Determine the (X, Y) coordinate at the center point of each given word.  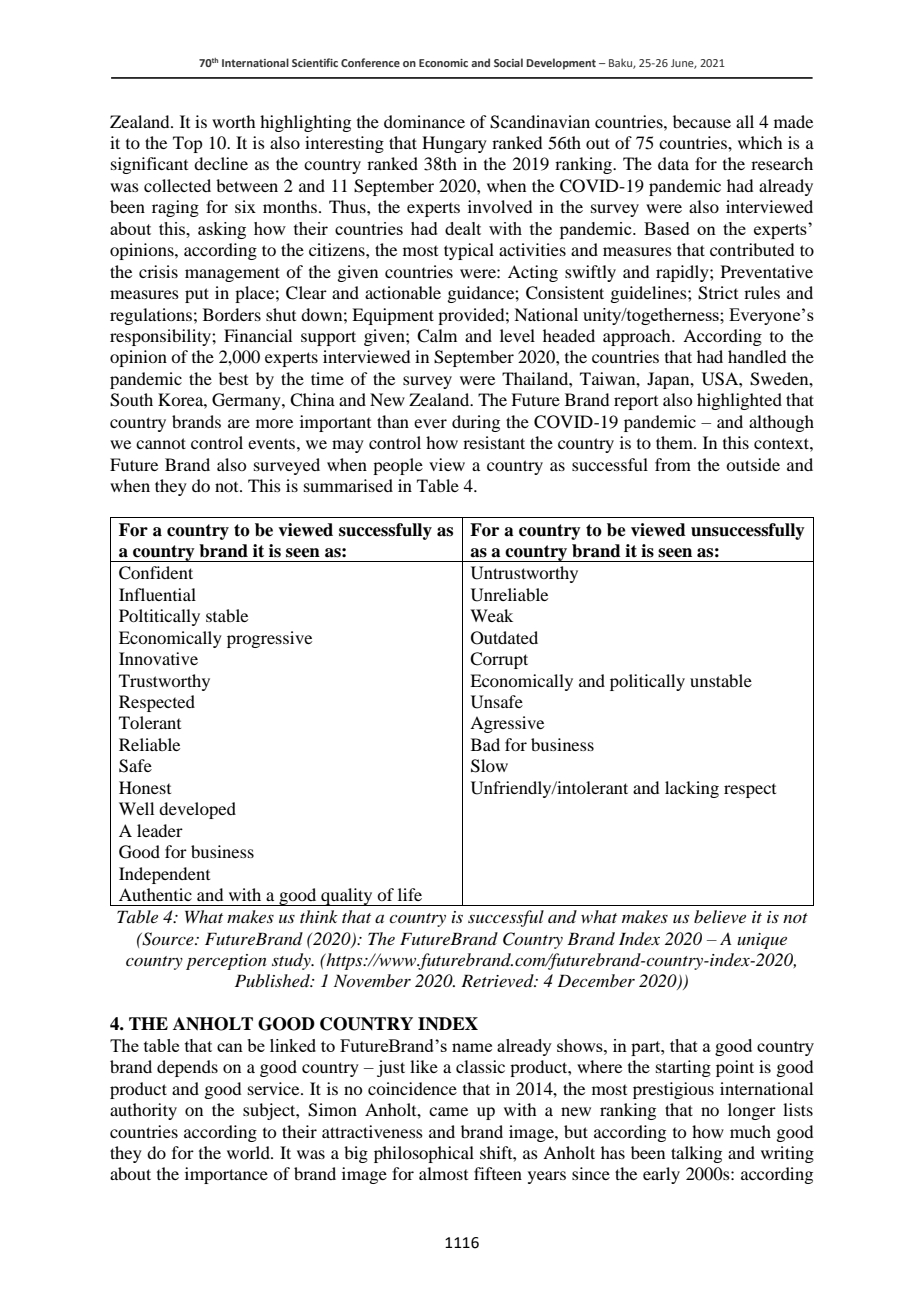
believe (720, 916)
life (410, 894)
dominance (424, 121)
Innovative (158, 658)
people (398, 466)
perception (226, 962)
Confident (156, 573)
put (197, 295)
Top (187, 144)
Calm (437, 336)
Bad (485, 744)
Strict (718, 293)
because (702, 121)
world (249, 1152)
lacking (692, 789)
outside (753, 464)
